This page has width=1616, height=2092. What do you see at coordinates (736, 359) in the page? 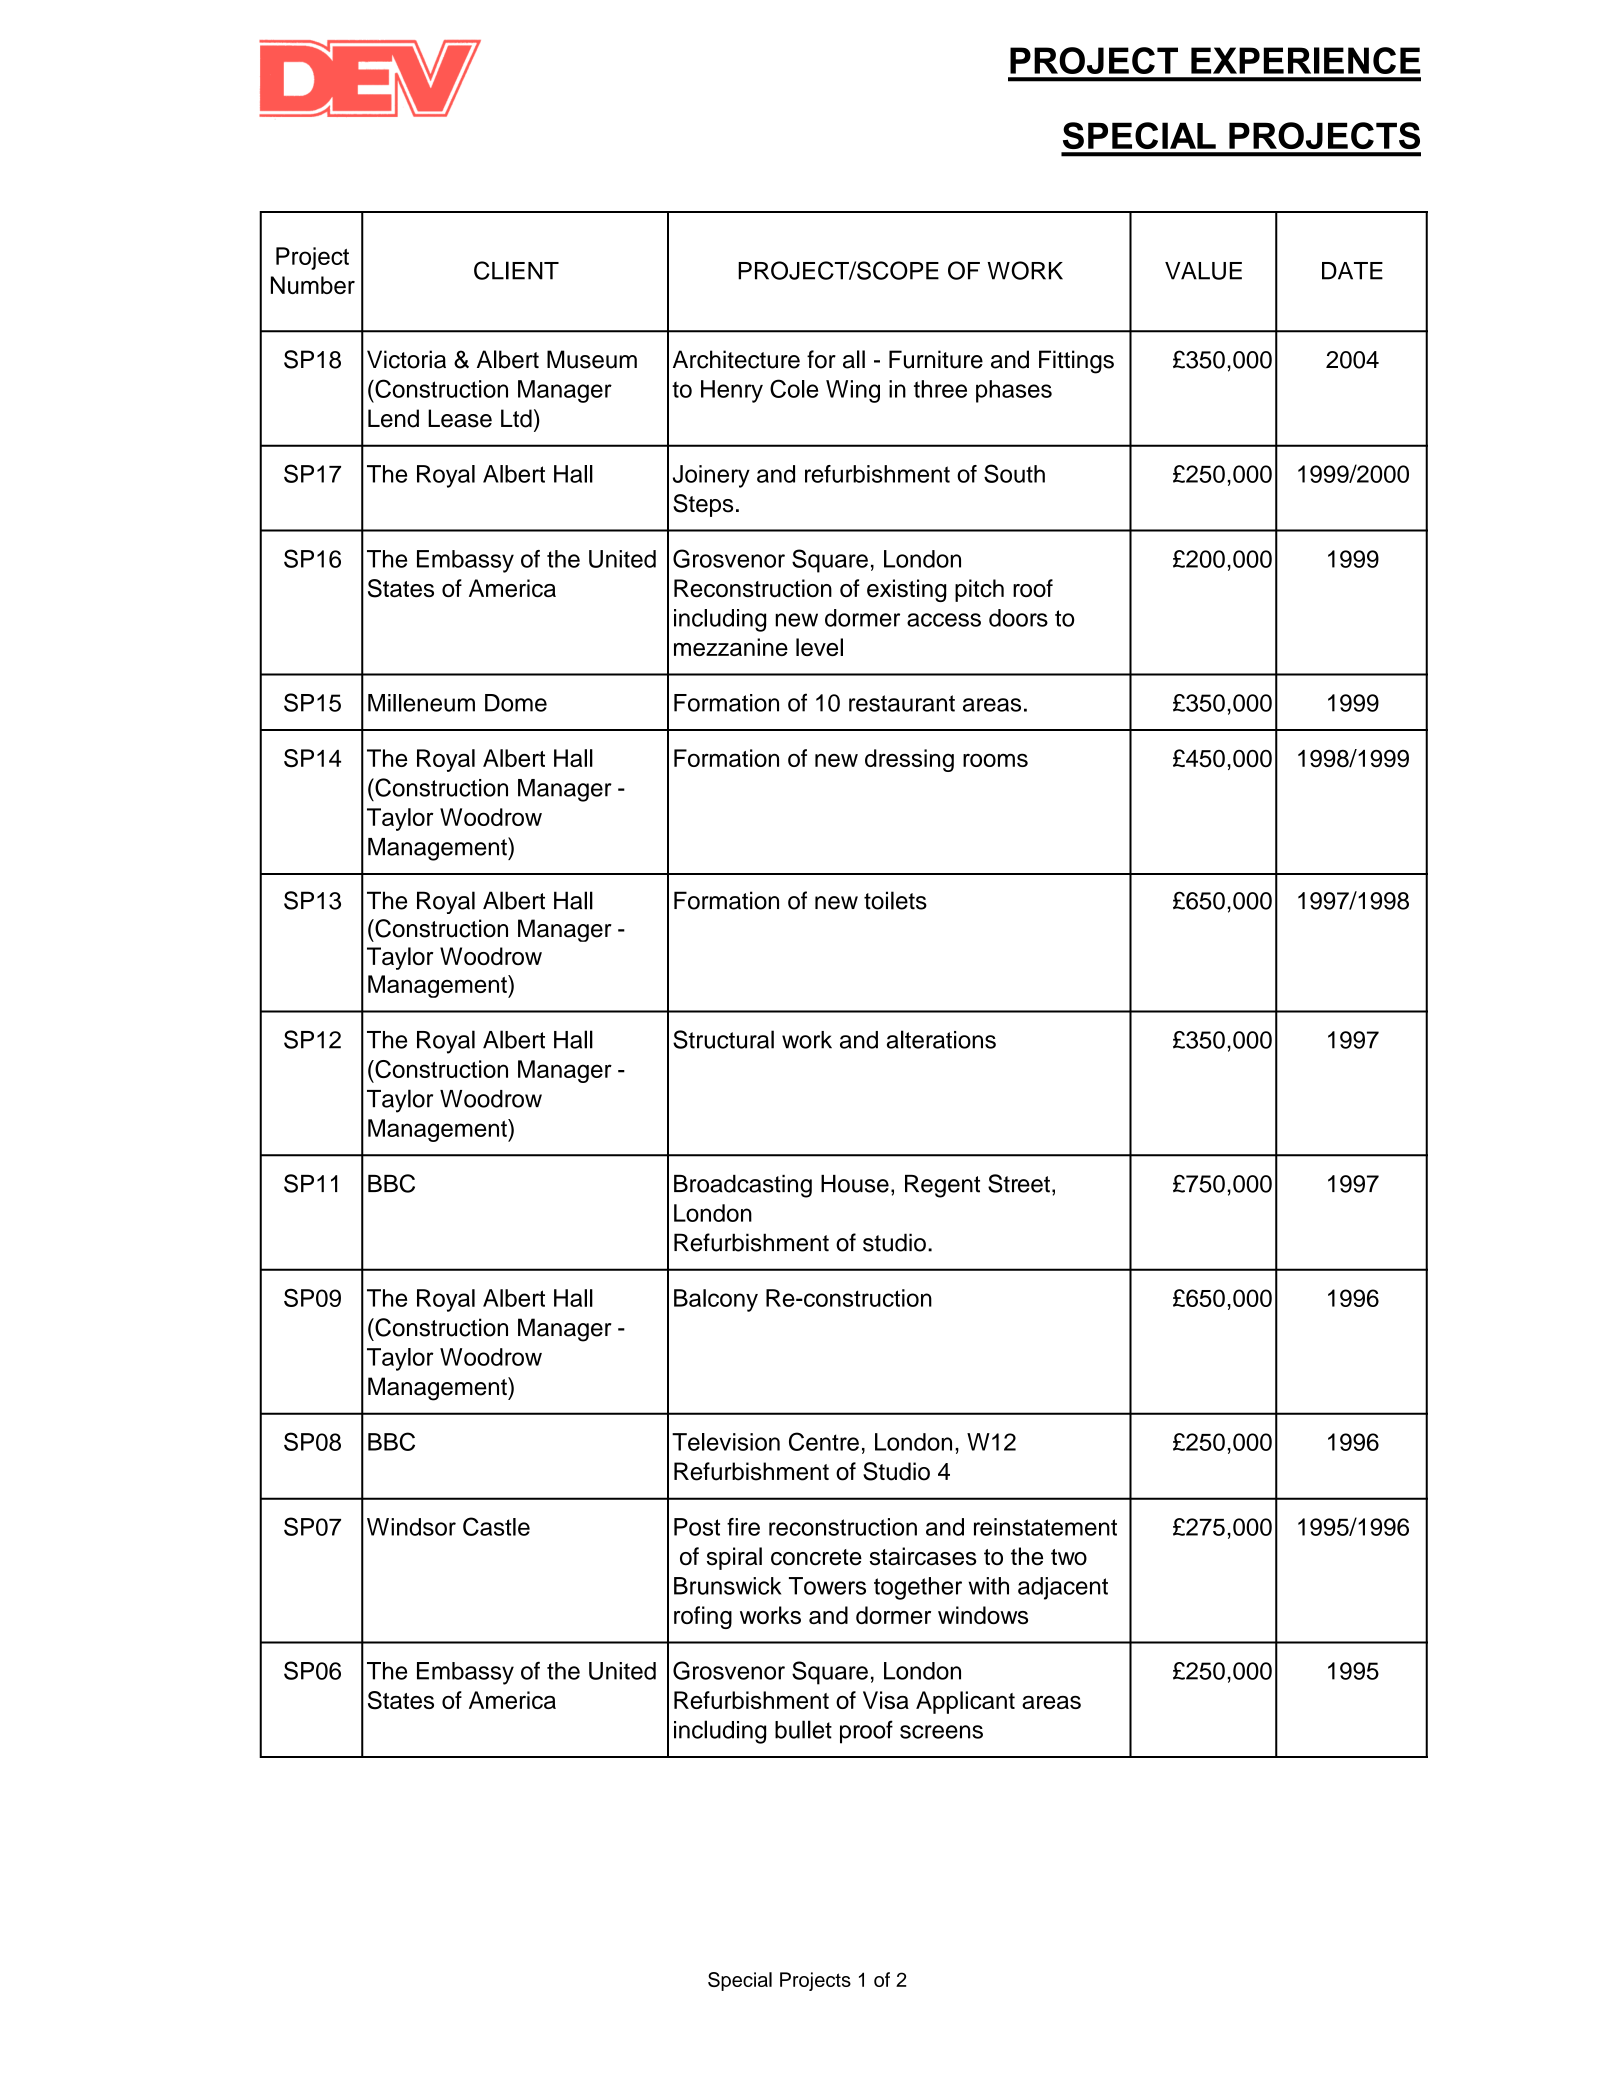
I see `Architecture` at bounding box center [736, 359].
